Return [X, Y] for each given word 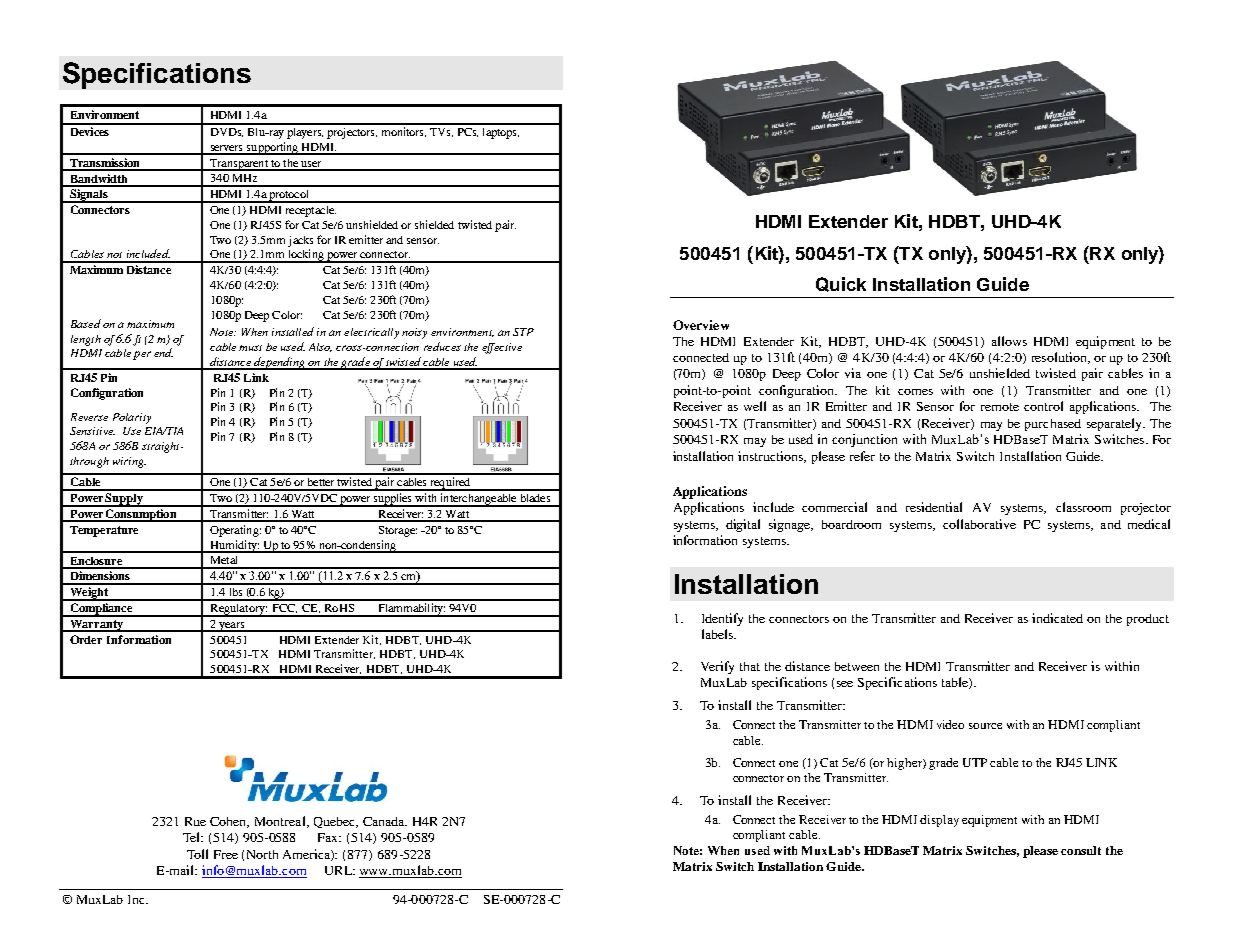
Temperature [104, 531]
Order [86, 639]
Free [226, 854]
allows [1009, 341]
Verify [717, 667]
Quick [841, 284]
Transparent [239, 165]
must [250, 348]
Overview [701, 325]
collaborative [979, 524]
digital [743, 525]
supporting [273, 148]
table [956, 683]
